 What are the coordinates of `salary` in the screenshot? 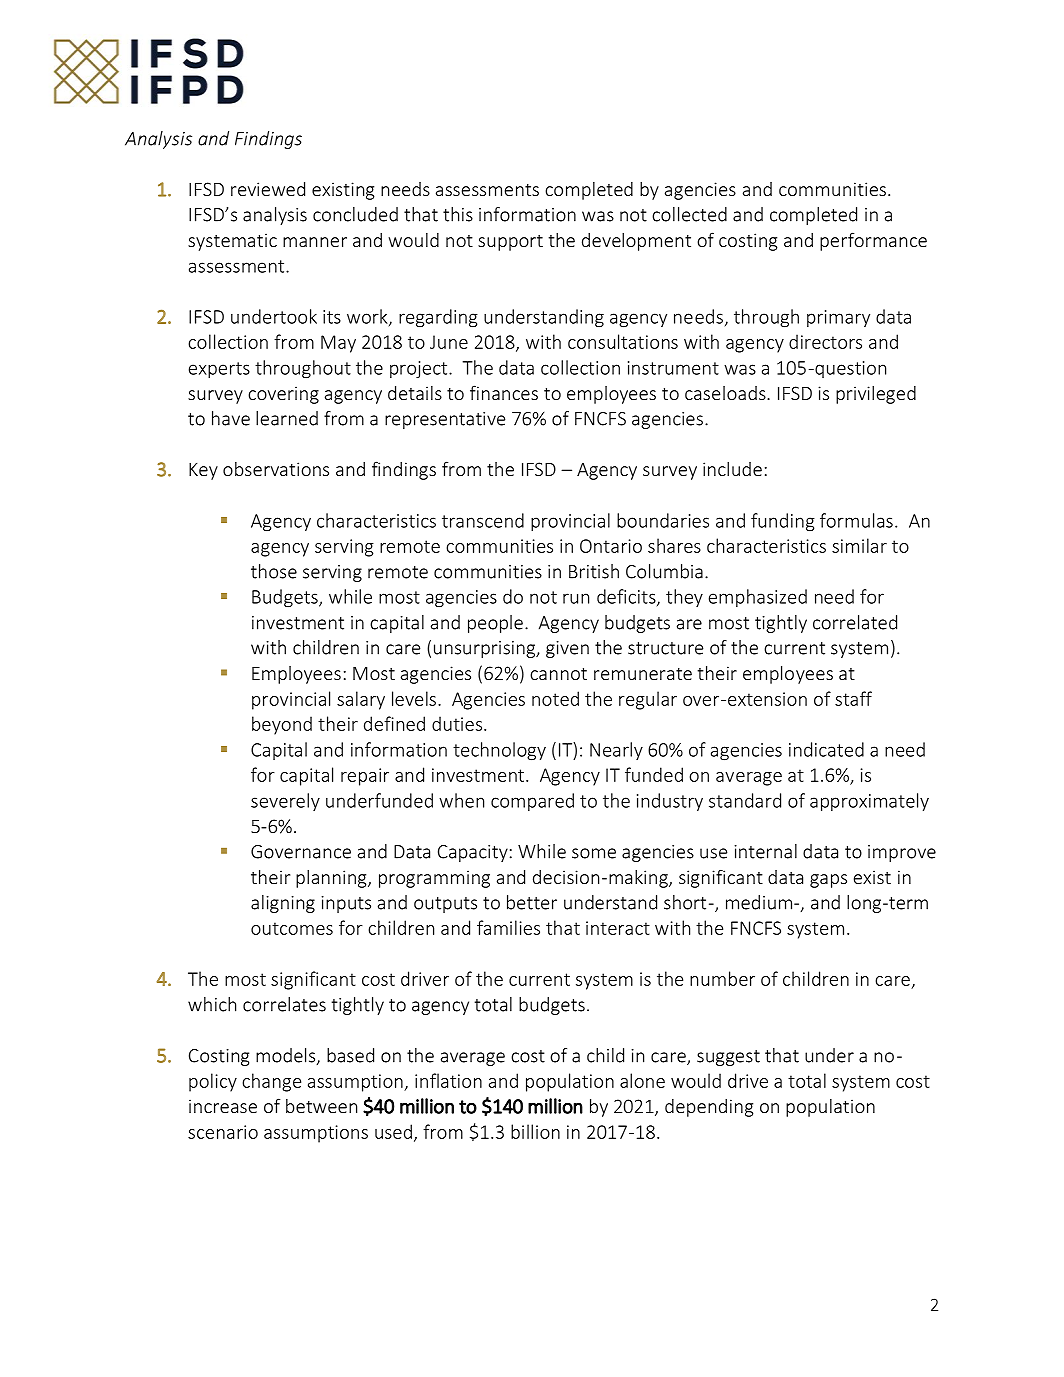 It's located at (361, 700).
